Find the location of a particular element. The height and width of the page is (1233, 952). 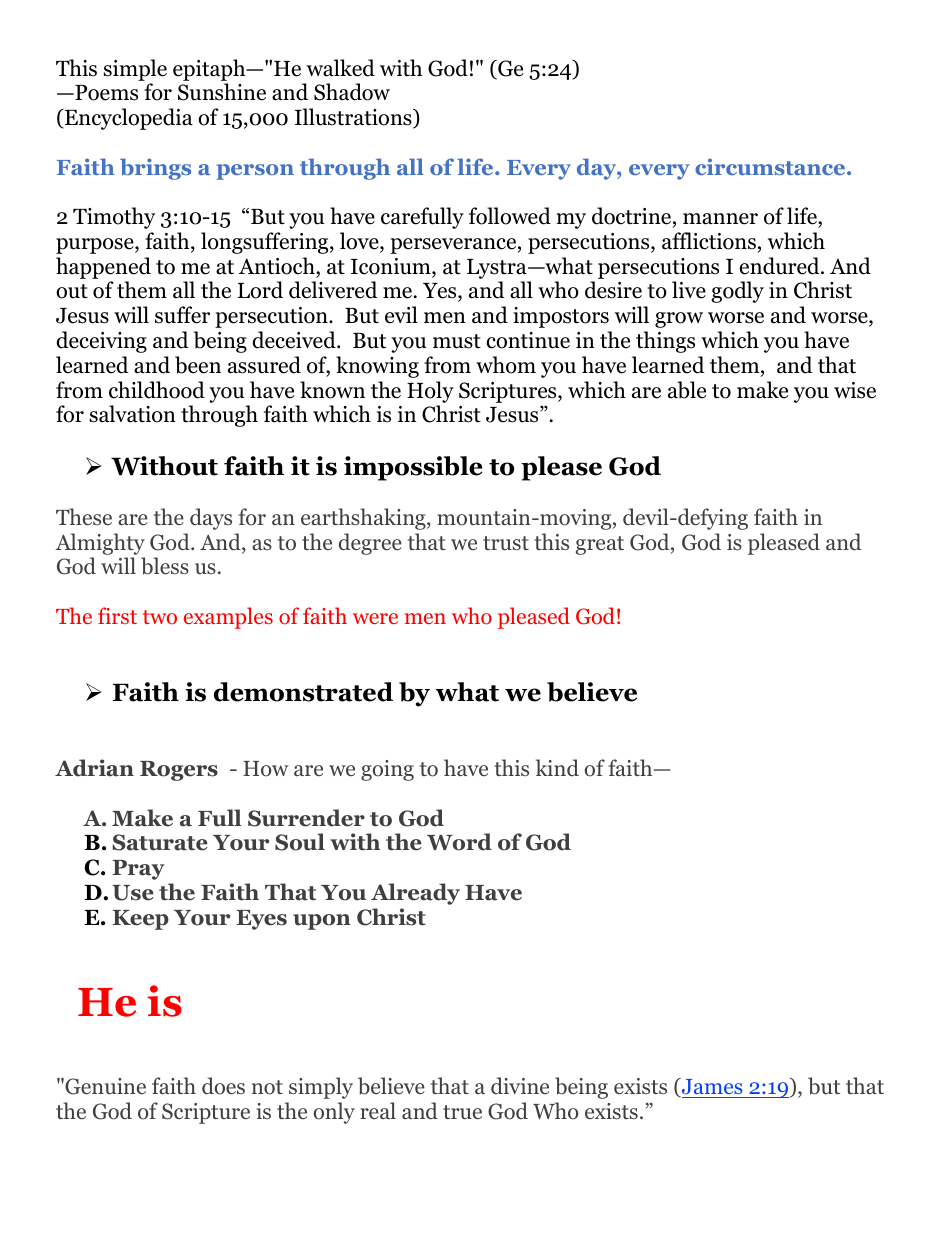

circumstance is located at coordinates (771, 166).
